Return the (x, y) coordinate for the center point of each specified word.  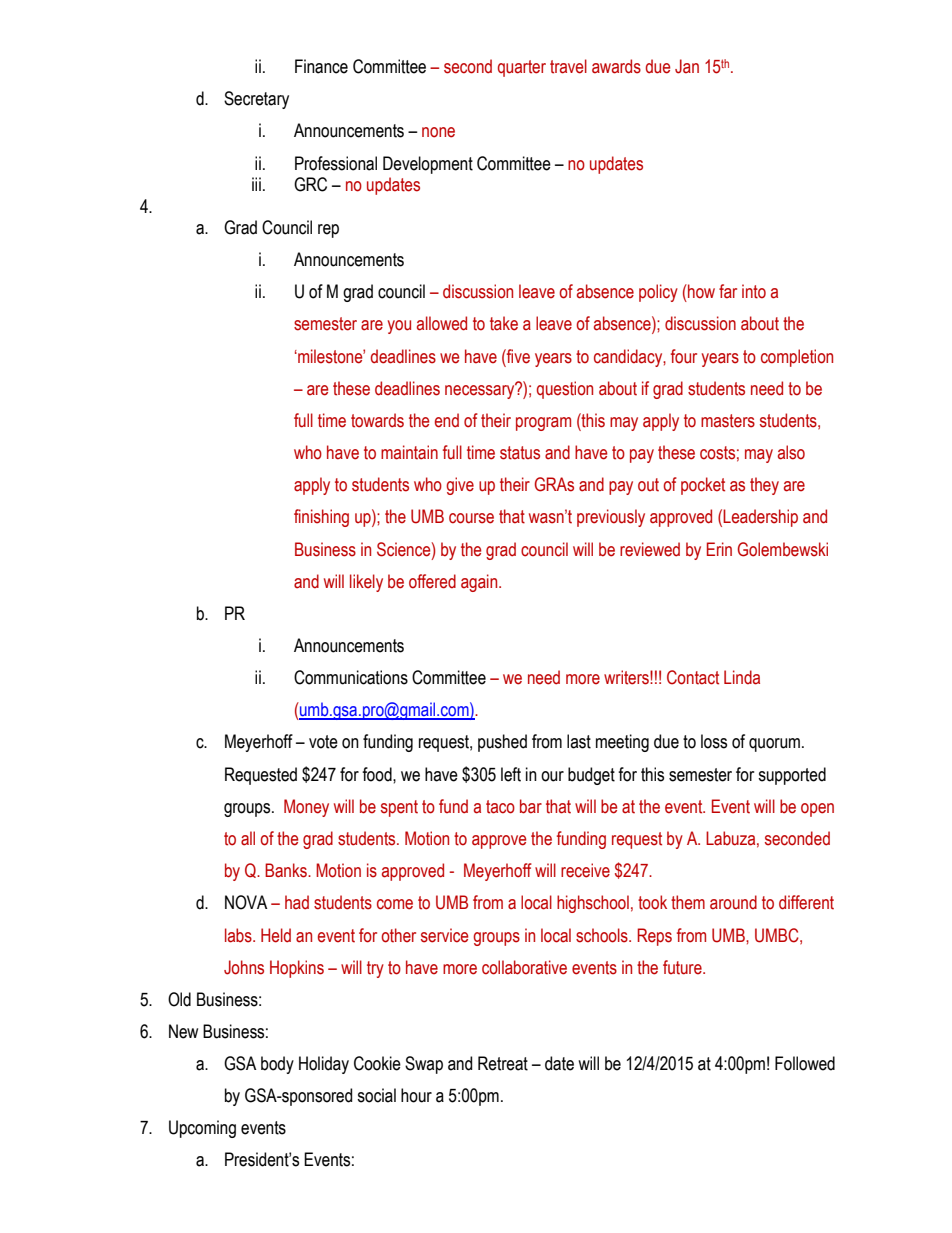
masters (728, 421)
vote (323, 742)
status (520, 453)
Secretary (256, 100)
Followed (805, 1063)
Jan (687, 66)
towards (377, 420)
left (511, 774)
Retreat (503, 1063)
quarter (522, 68)
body (277, 1065)
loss (714, 741)
